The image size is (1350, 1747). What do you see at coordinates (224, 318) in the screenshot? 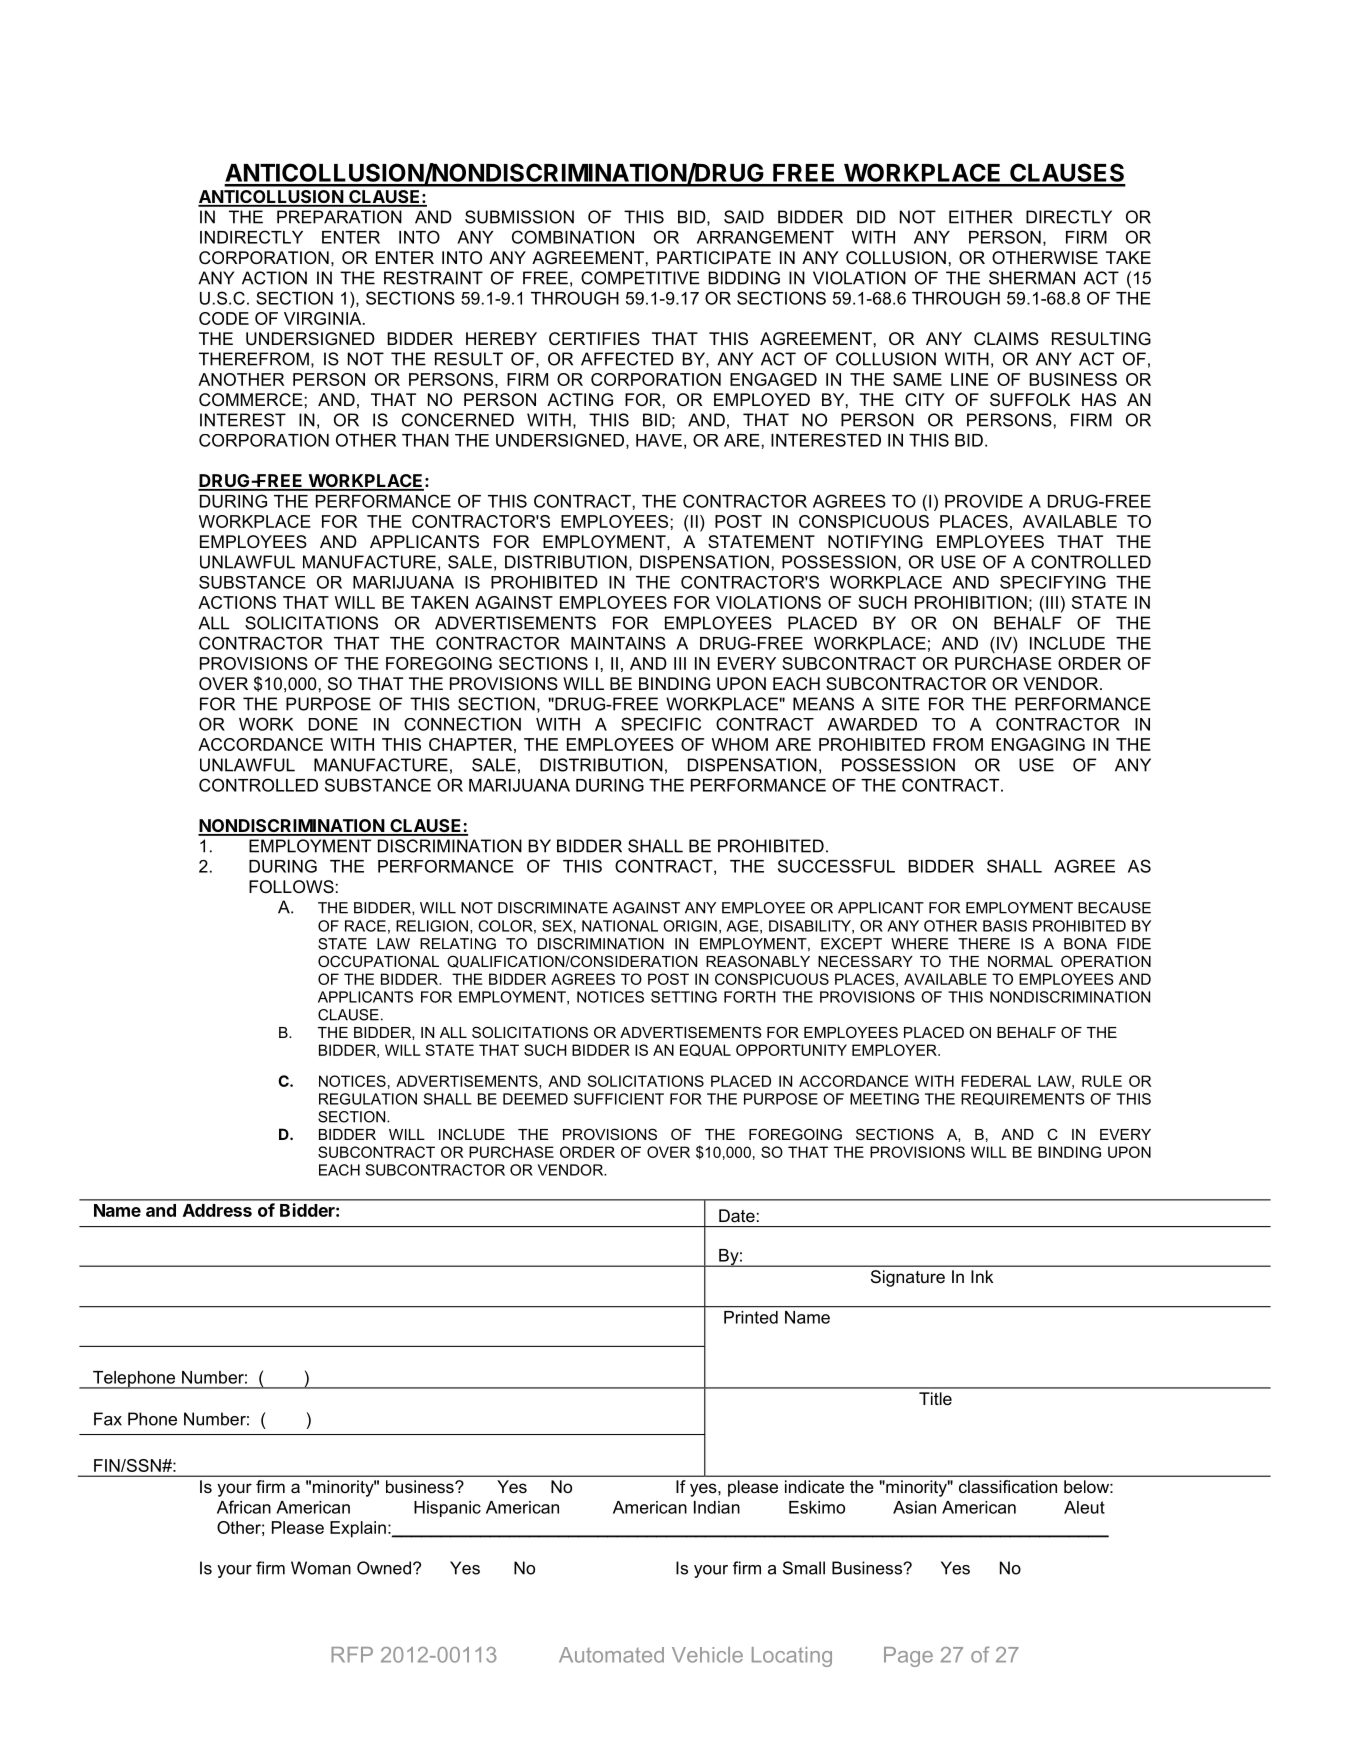
I see `CODE` at bounding box center [224, 318].
